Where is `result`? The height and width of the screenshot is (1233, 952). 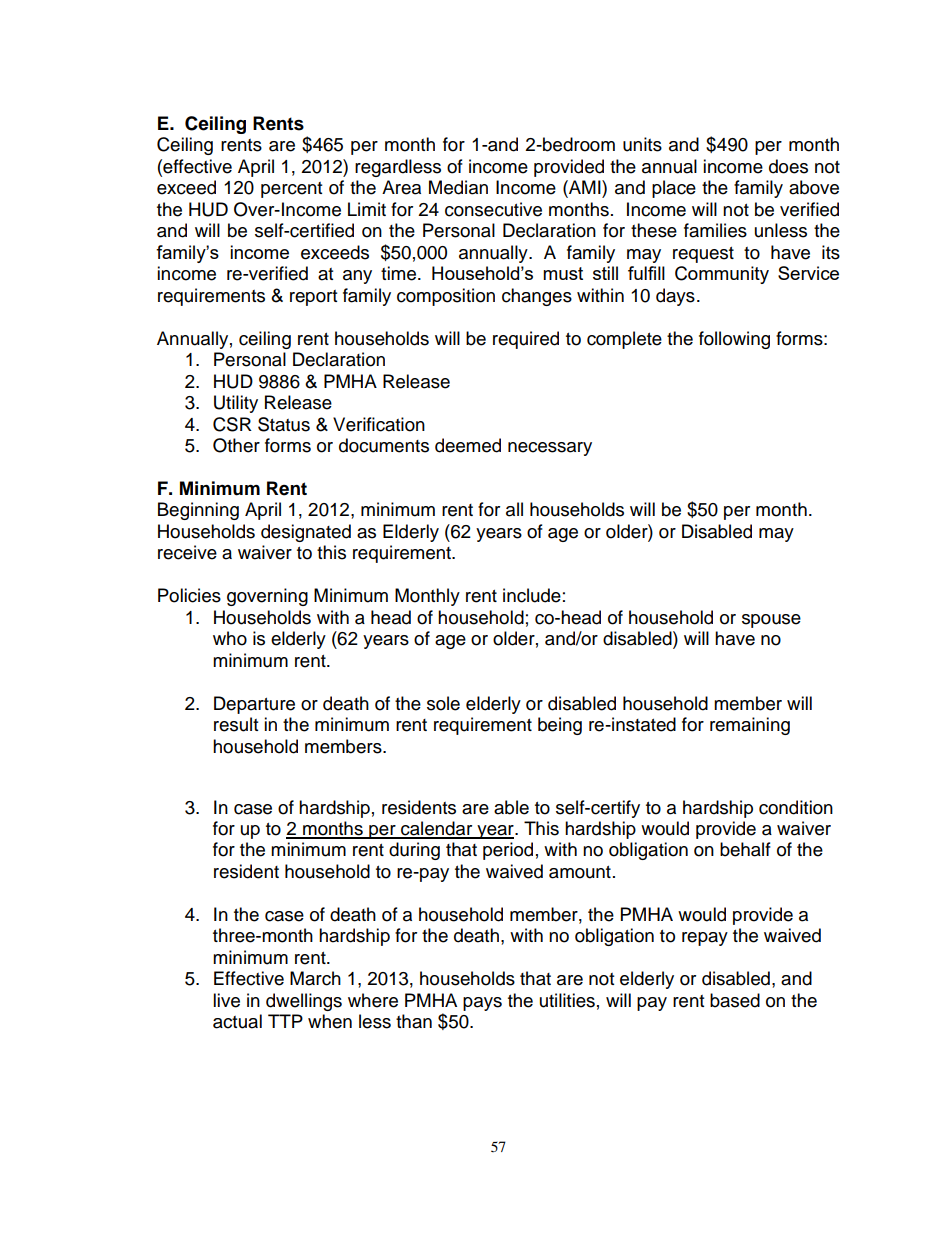
result is located at coordinates (236, 724).
